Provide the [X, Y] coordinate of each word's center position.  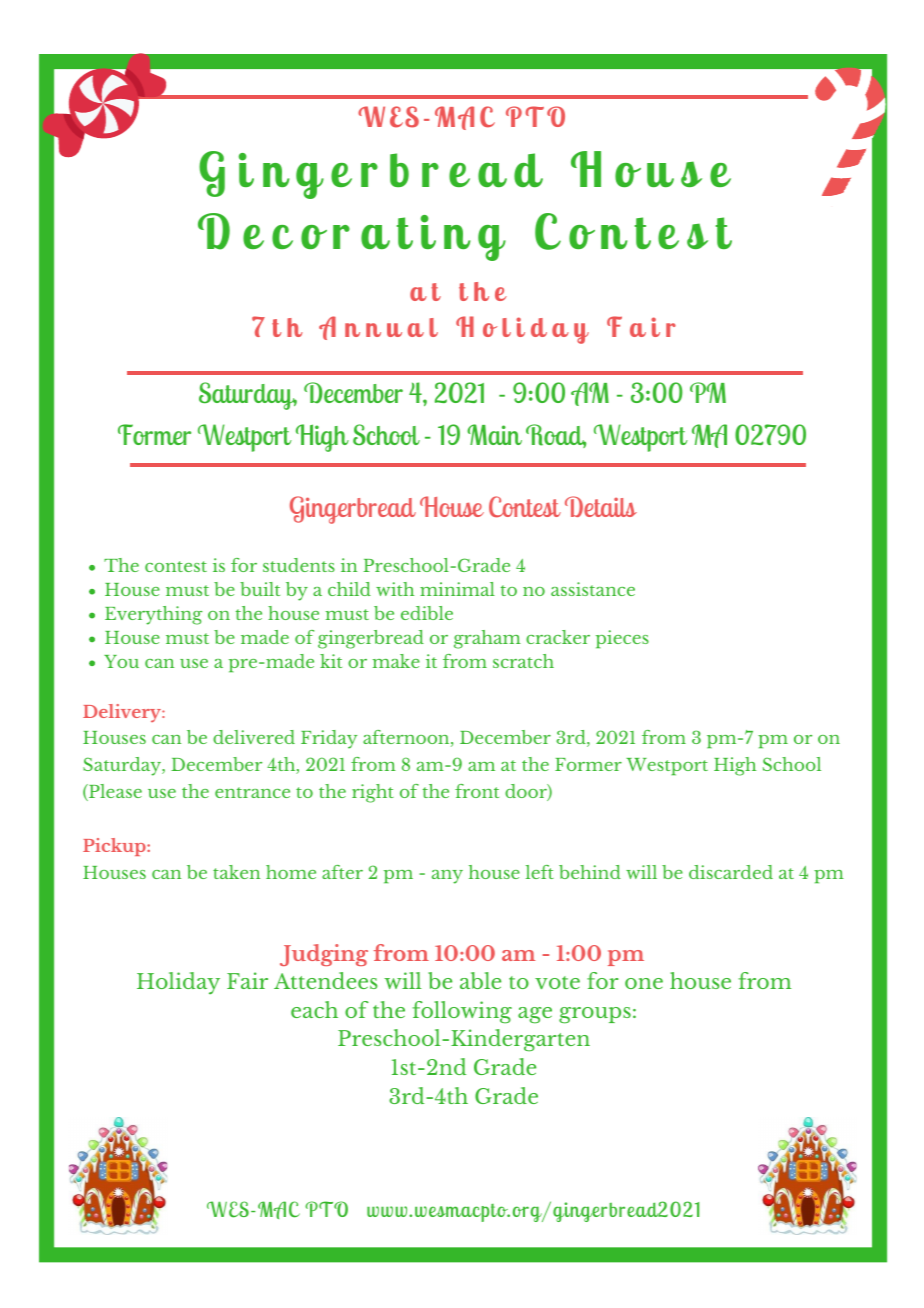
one [644, 983]
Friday [329, 739]
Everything [154, 615]
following [462, 1012]
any [447, 877]
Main [494, 434]
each [314, 1009]
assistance [593, 589]
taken [236, 872]
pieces [622, 639]
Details [601, 506]
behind [590, 872]
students [299, 565]
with [395, 589]
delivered [254, 737]
